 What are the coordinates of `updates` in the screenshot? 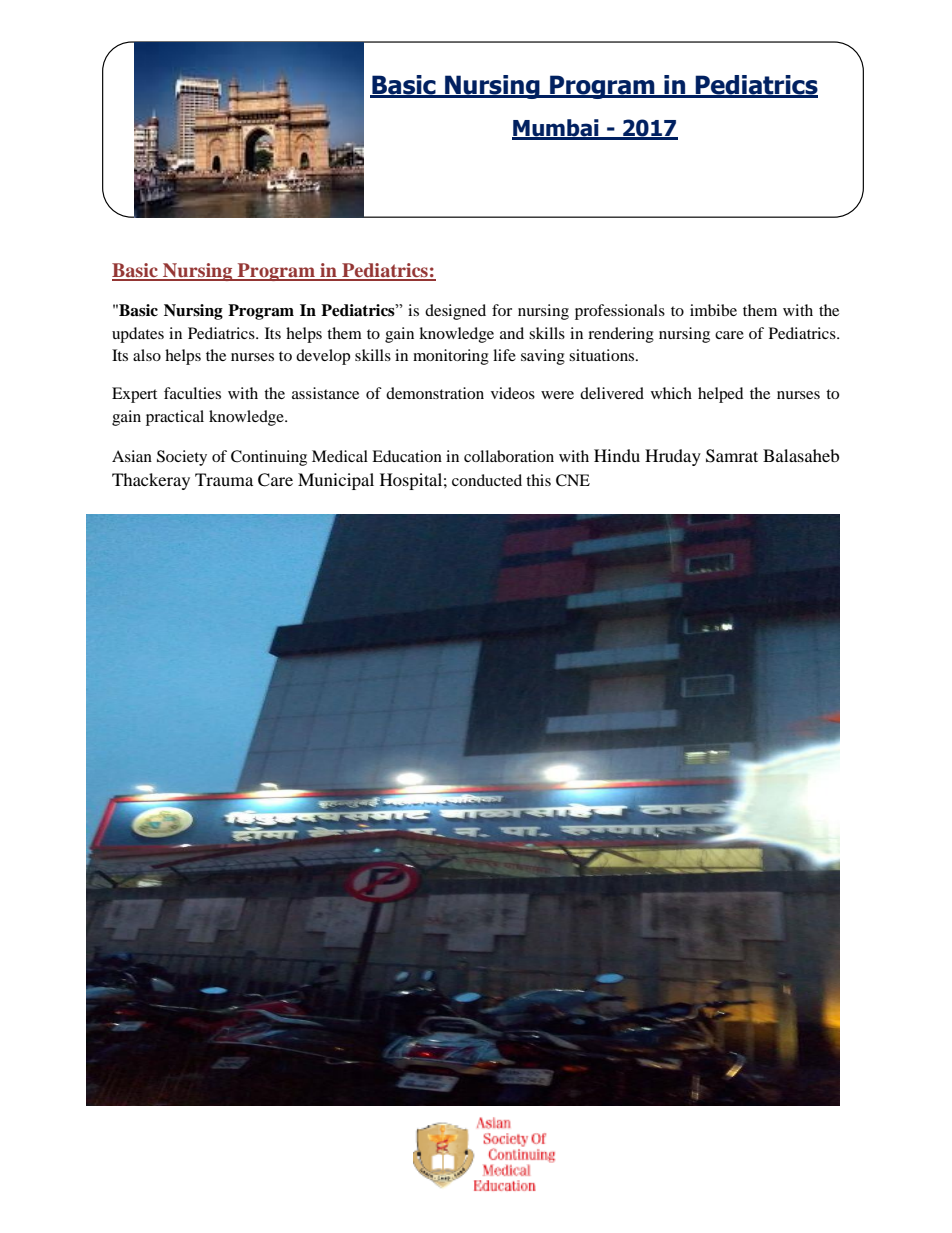 It's located at (138, 335).
